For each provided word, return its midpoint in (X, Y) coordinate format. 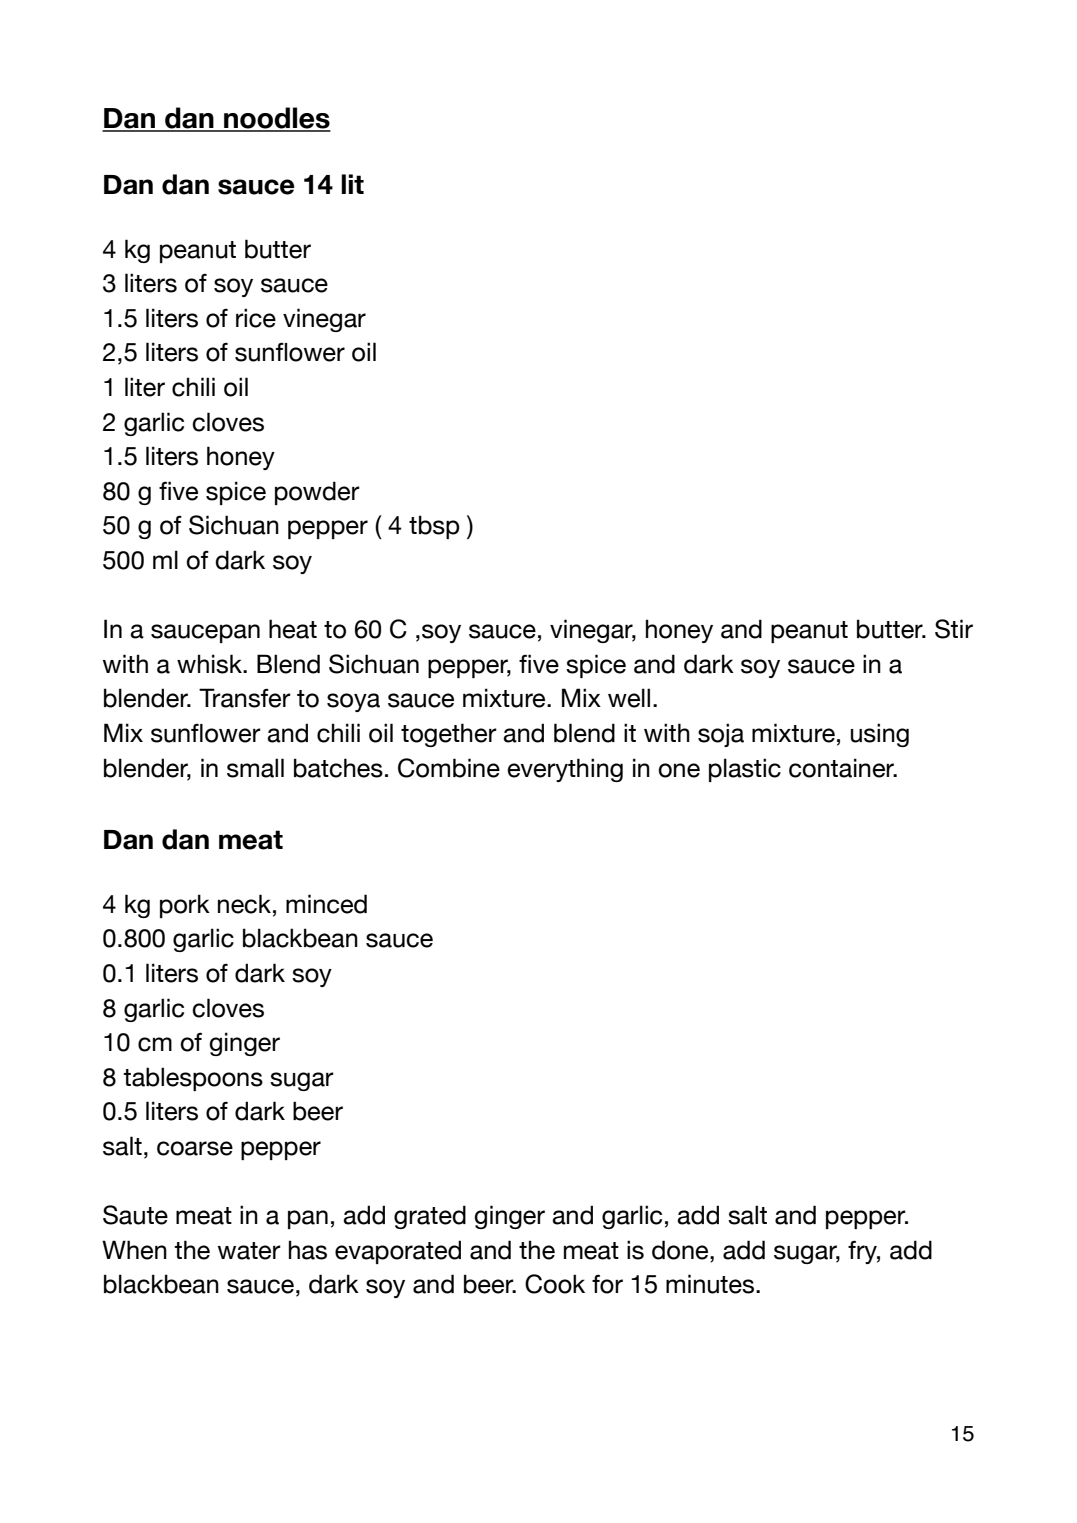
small (255, 768)
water (249, 1251)
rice (256, 318)
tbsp (434, 527)
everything (565, 770)
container (843, 768)
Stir (954, 629)
